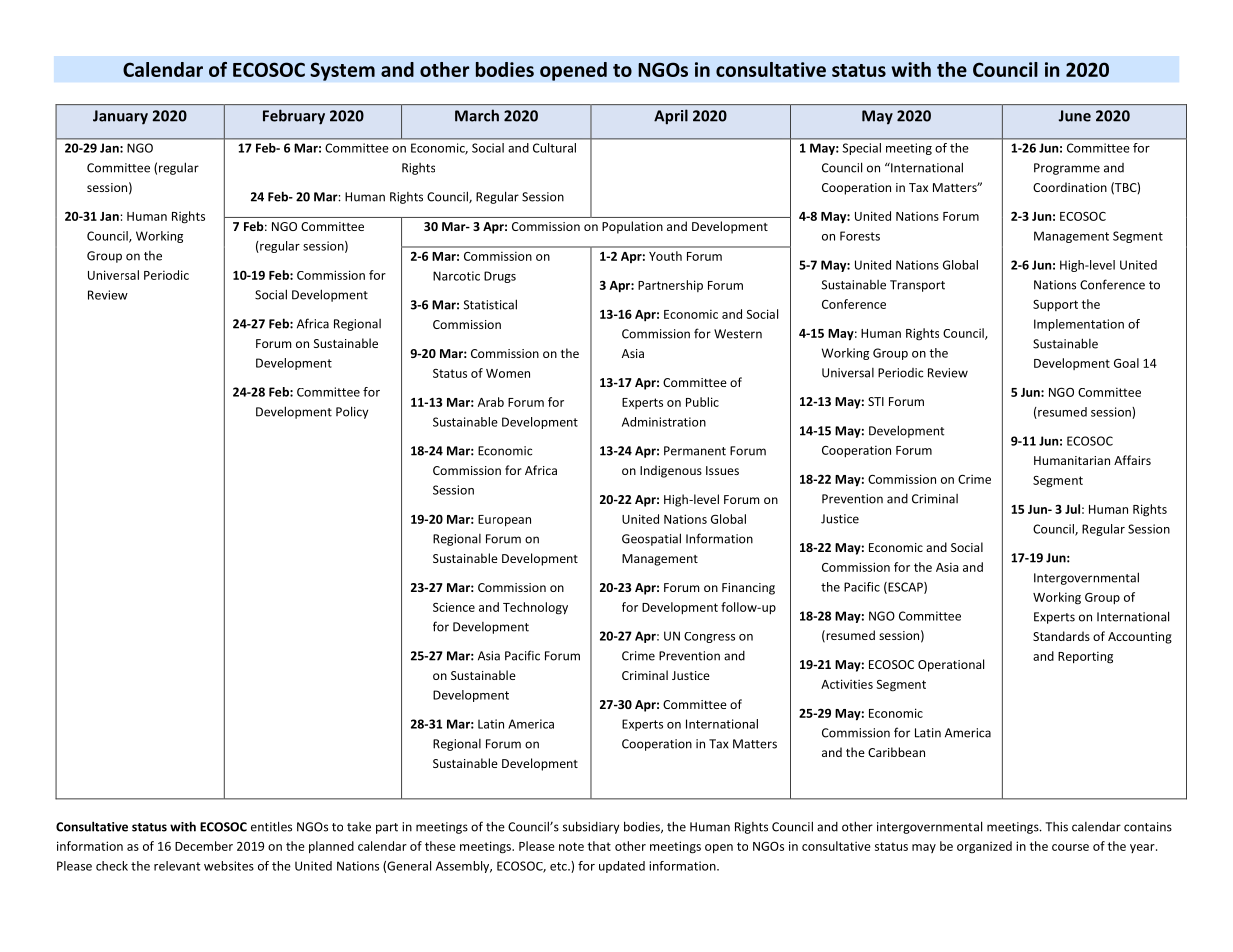 The image size is (1233, 952). Describe the element at coordinates (1061, 636) in the screenshot. I see `Standards` at that location.
